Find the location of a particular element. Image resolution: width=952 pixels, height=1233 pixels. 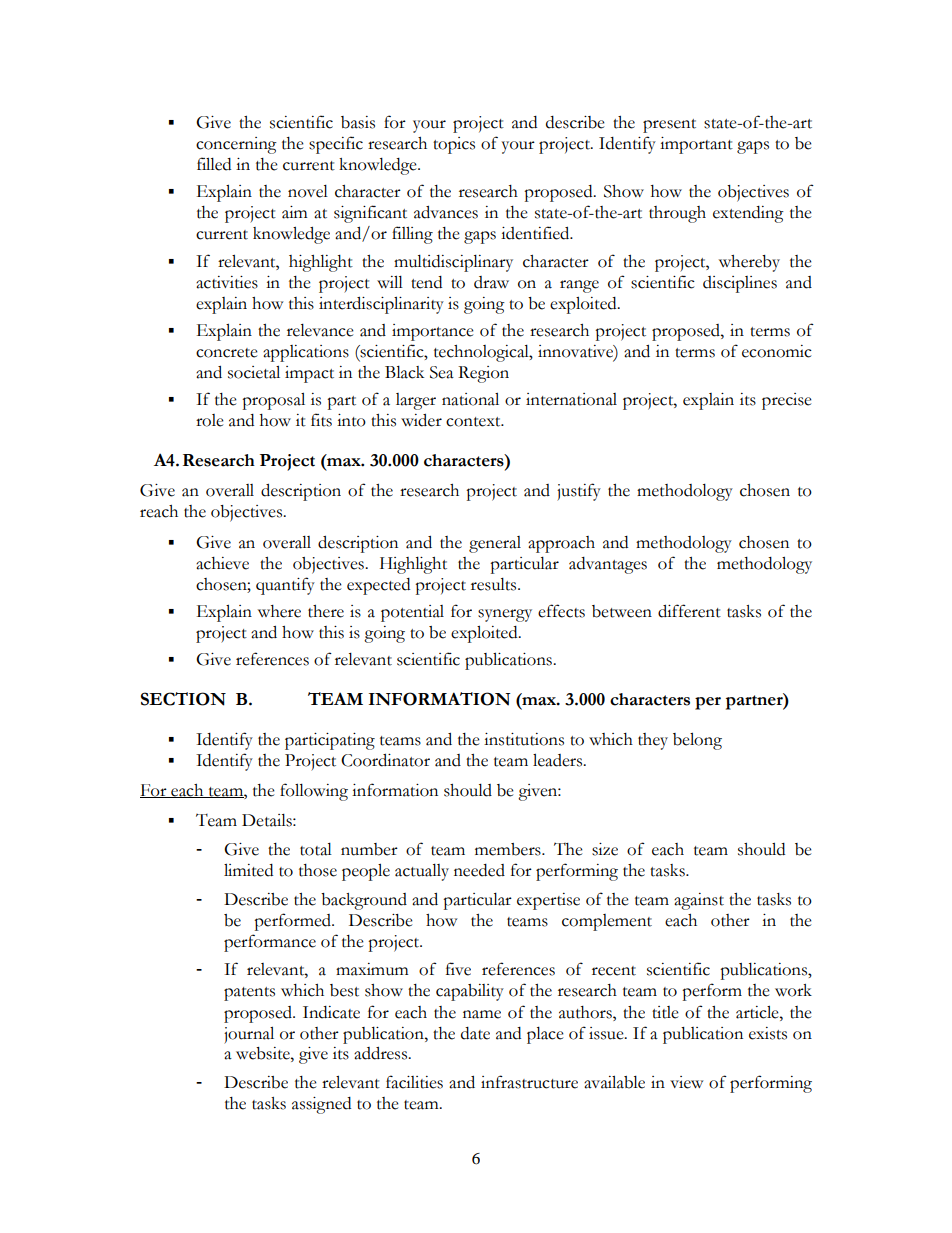

important is located at coordinates (696, 145).
